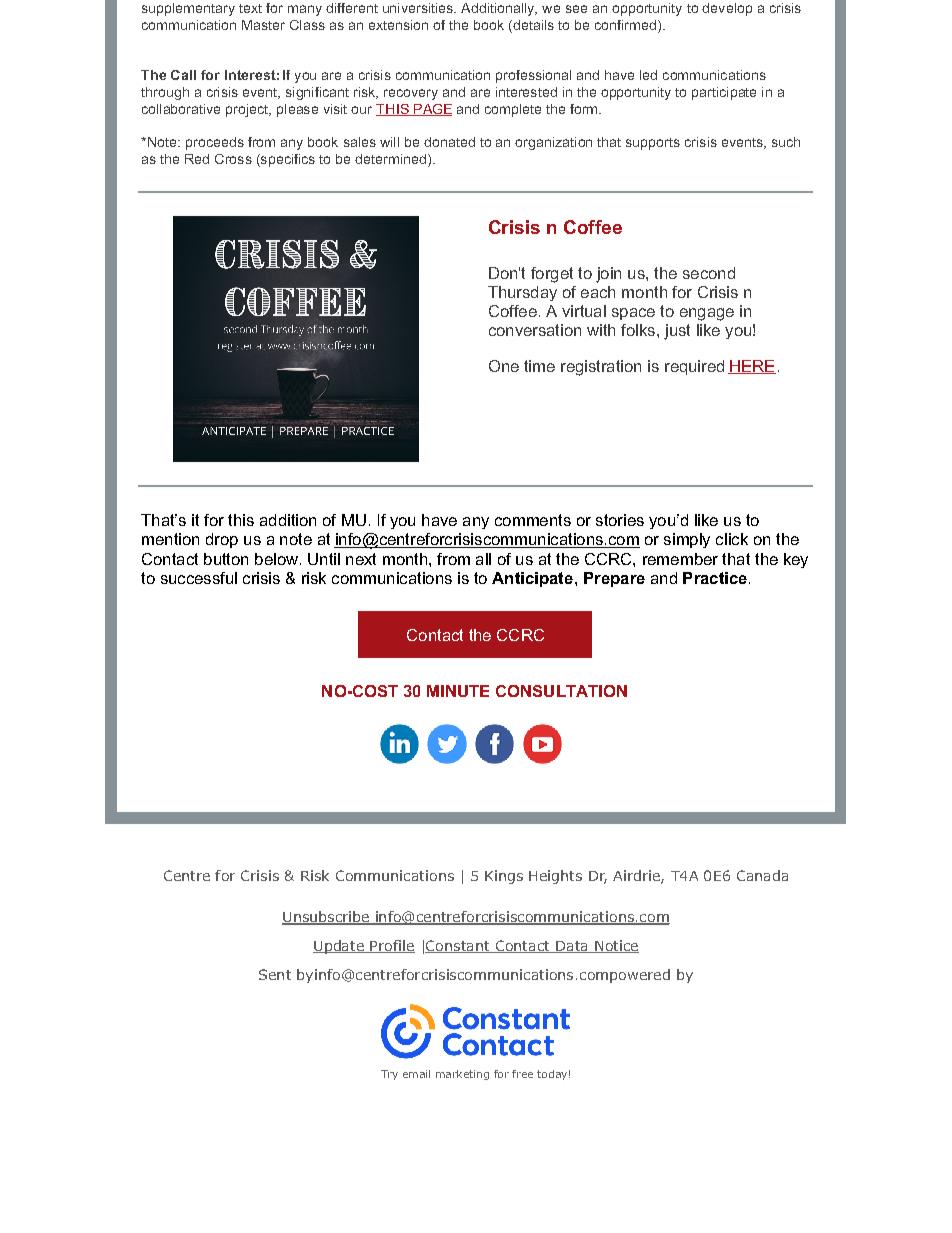 The image size is (952, 1233). I want to click on details, so click(532, 26).
